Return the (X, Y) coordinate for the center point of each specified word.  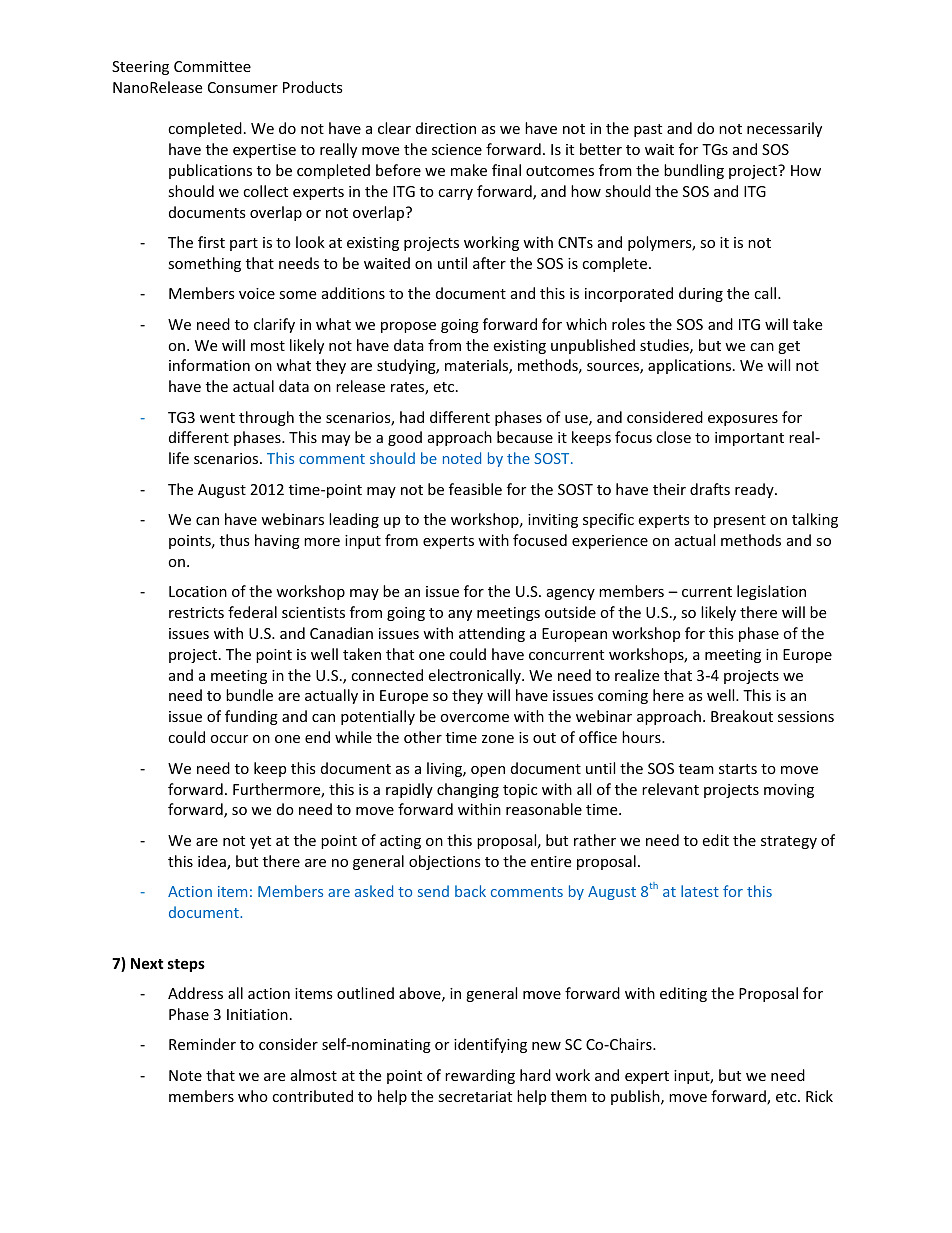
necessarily (784, 129)
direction (446, 128)
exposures (743, 420)
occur (229, 739)
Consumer (243, 87)
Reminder (202, 1044)
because (525, 437)
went (217, 418)
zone (498, 739)
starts (738, 769)
